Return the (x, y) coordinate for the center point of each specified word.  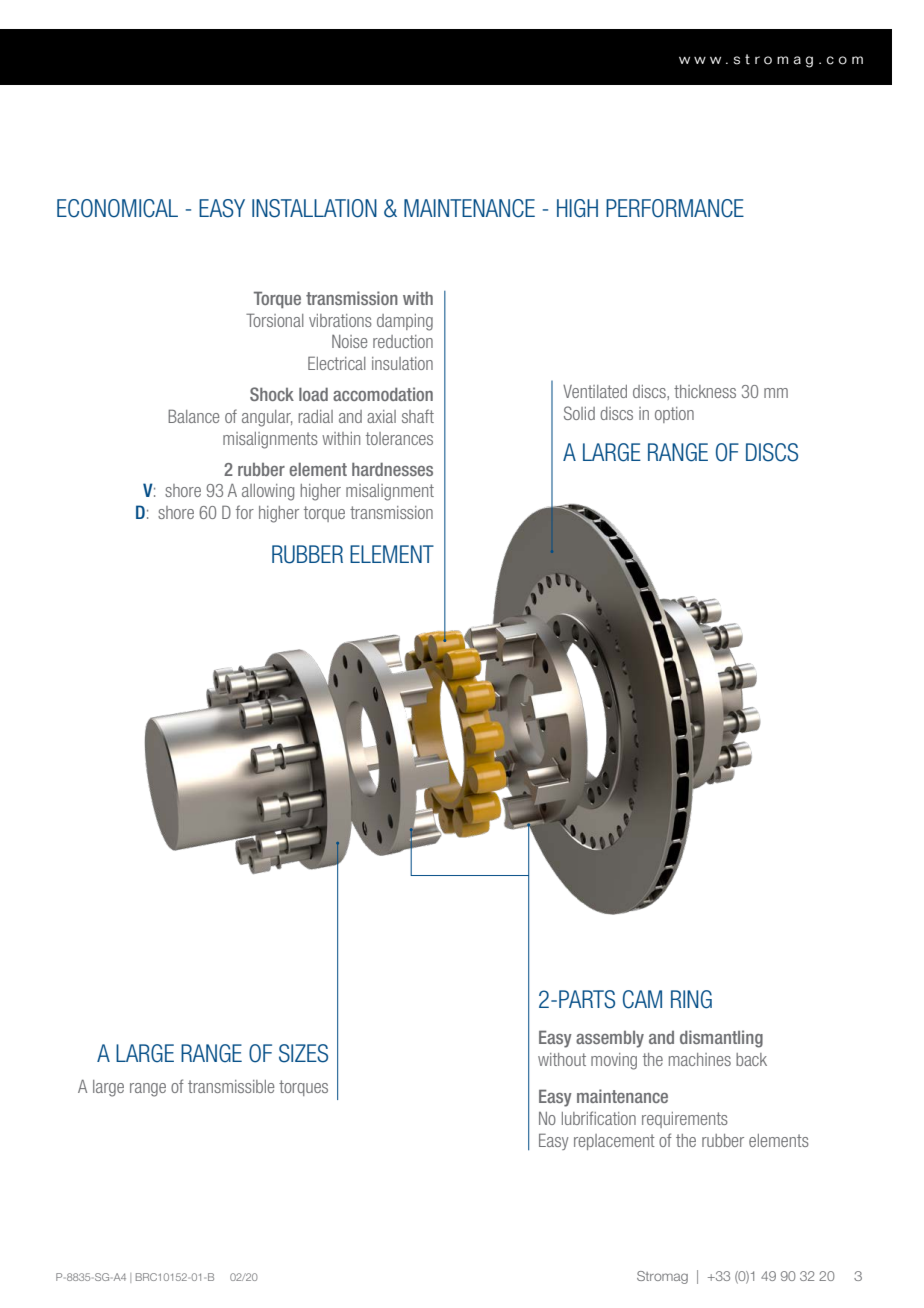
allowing (268, 492)
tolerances (399, 438)
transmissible (231, 1086)
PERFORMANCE (675, 208)
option (674, 415)
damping (405, 322)
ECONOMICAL (117, 208)
